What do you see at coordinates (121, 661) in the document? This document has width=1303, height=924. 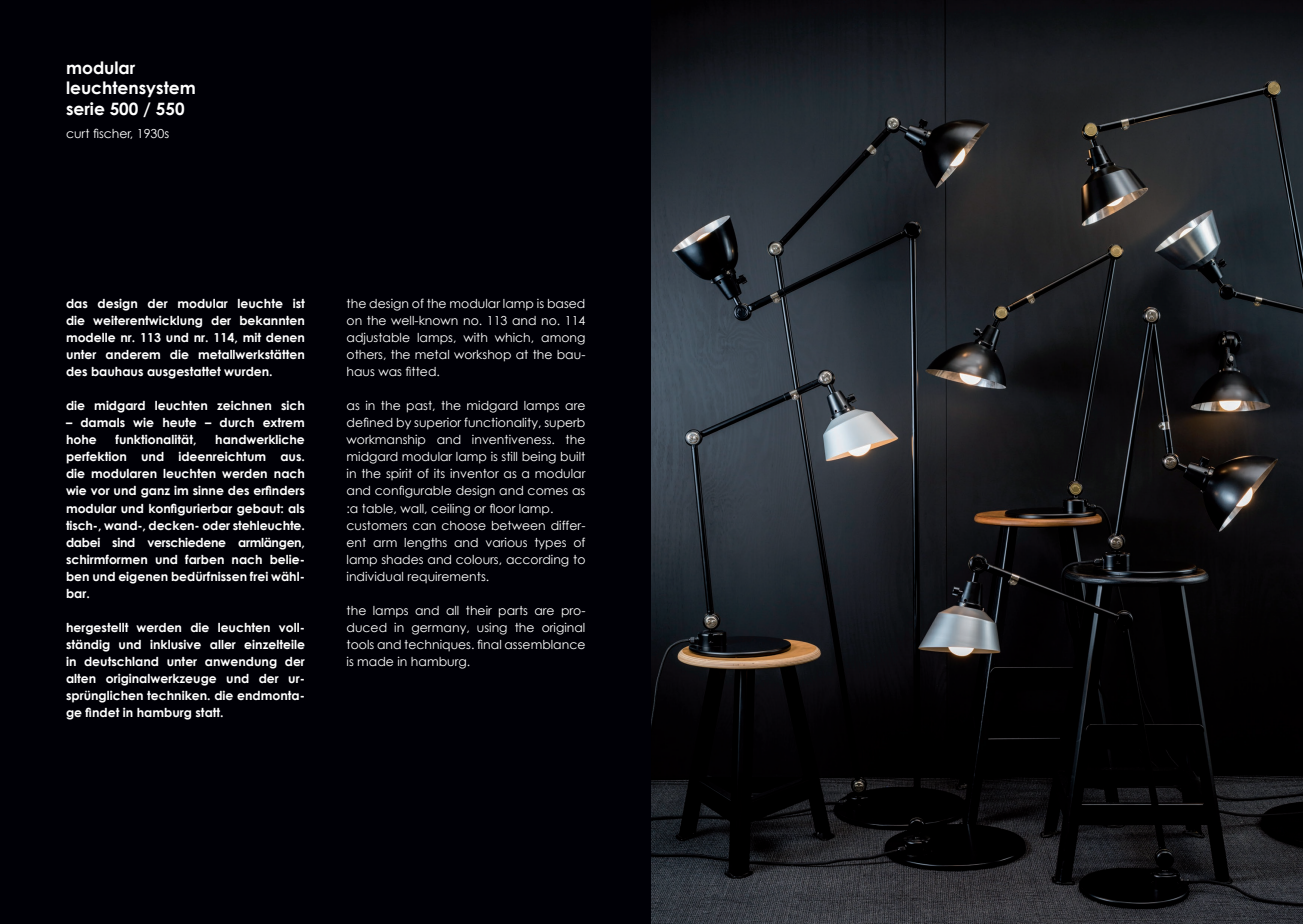 I see `deutschland` at bounding box center [121, 661].
